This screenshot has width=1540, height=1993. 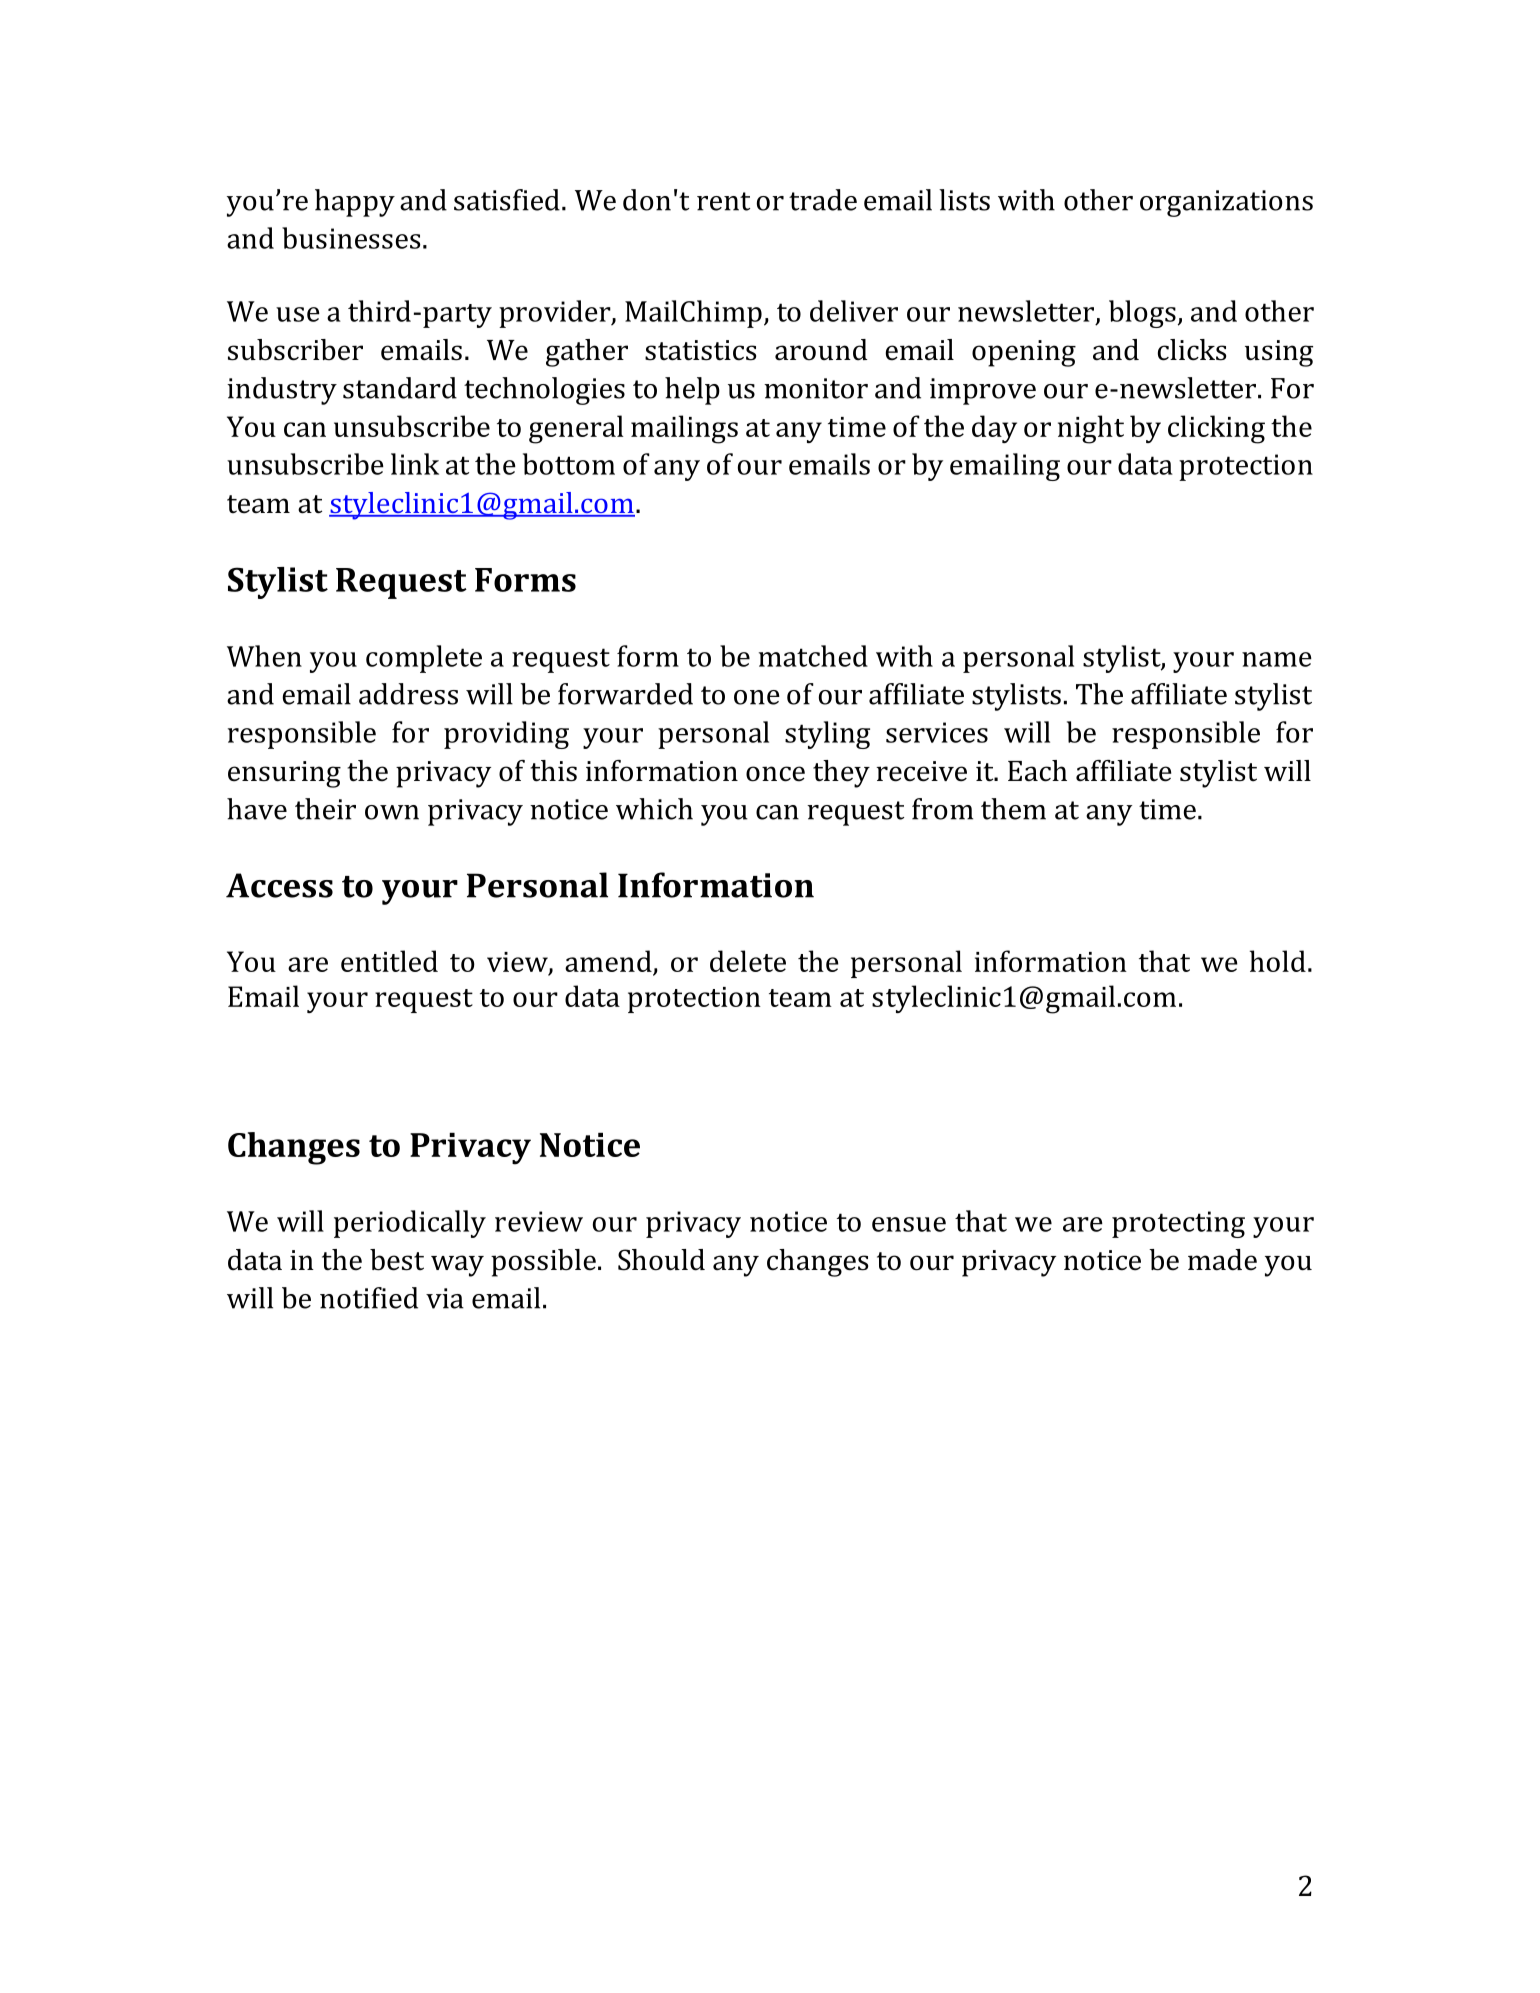 I want to click on rent, so click(x=723, y=201).
